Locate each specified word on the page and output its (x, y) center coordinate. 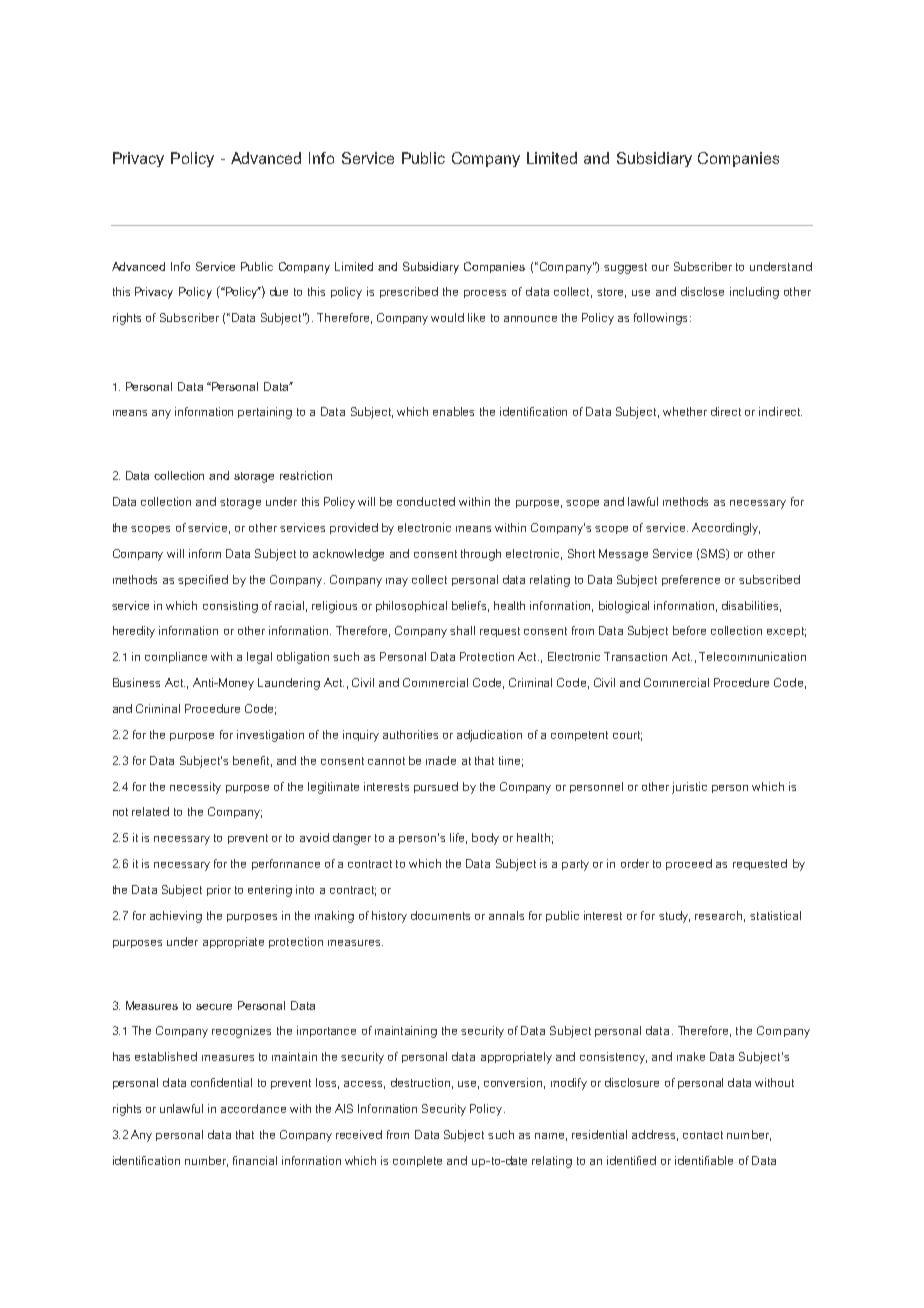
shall (462, 630)
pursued (436, 787)
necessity (195, 788)
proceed (689, 864)
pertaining (265, 413)
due (279, 291)
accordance (253, 1108)
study (674, 917)
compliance (176, 657)
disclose (702, 291)
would (447, 317)
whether (685, 411)
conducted (426, 501)
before (689, 630)
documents (440, 915)
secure (214, 1007)
